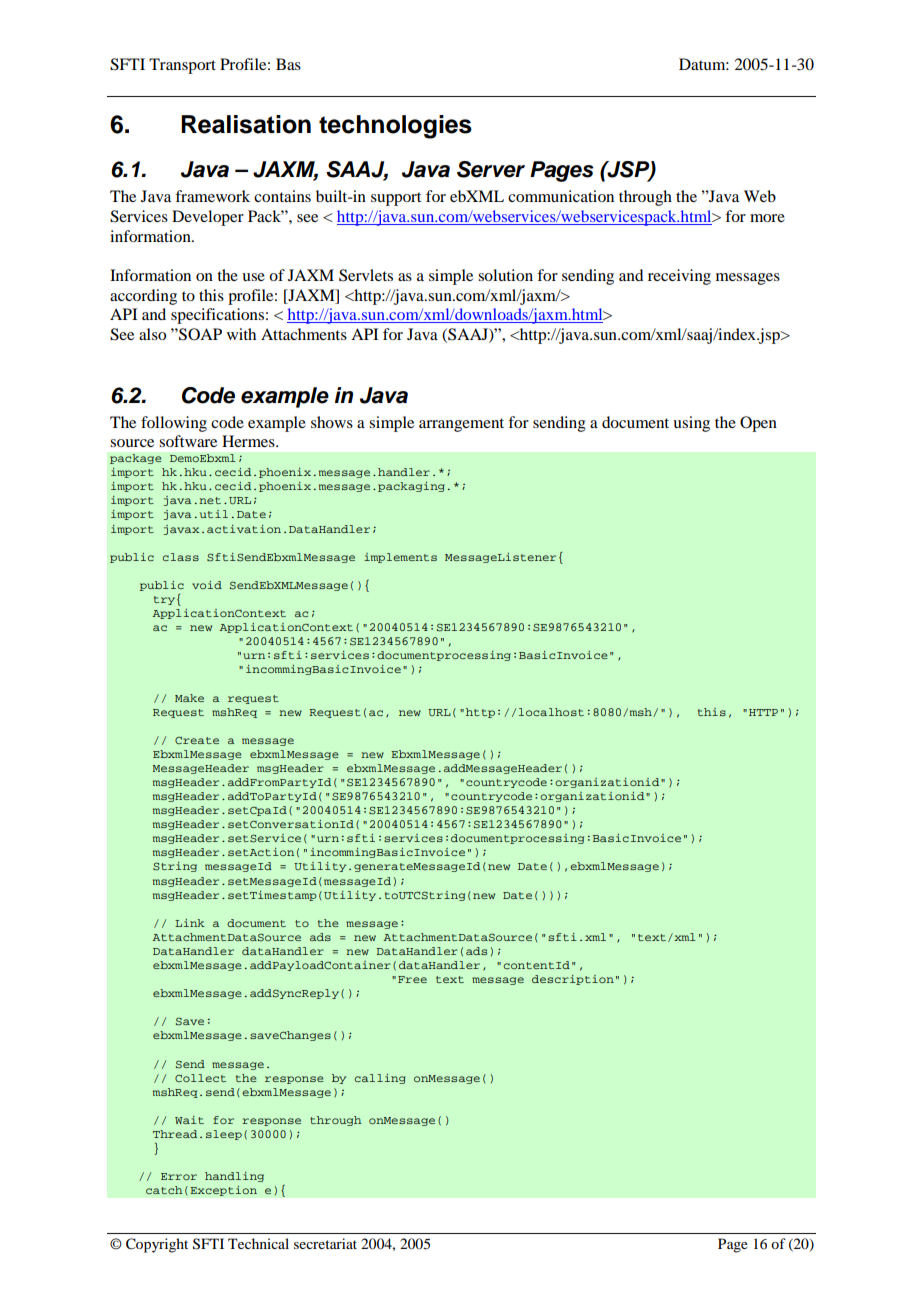  What do you see at coordinates (767, 218) in the screenshot?
I see `more` at bounding box center [767, 218].
